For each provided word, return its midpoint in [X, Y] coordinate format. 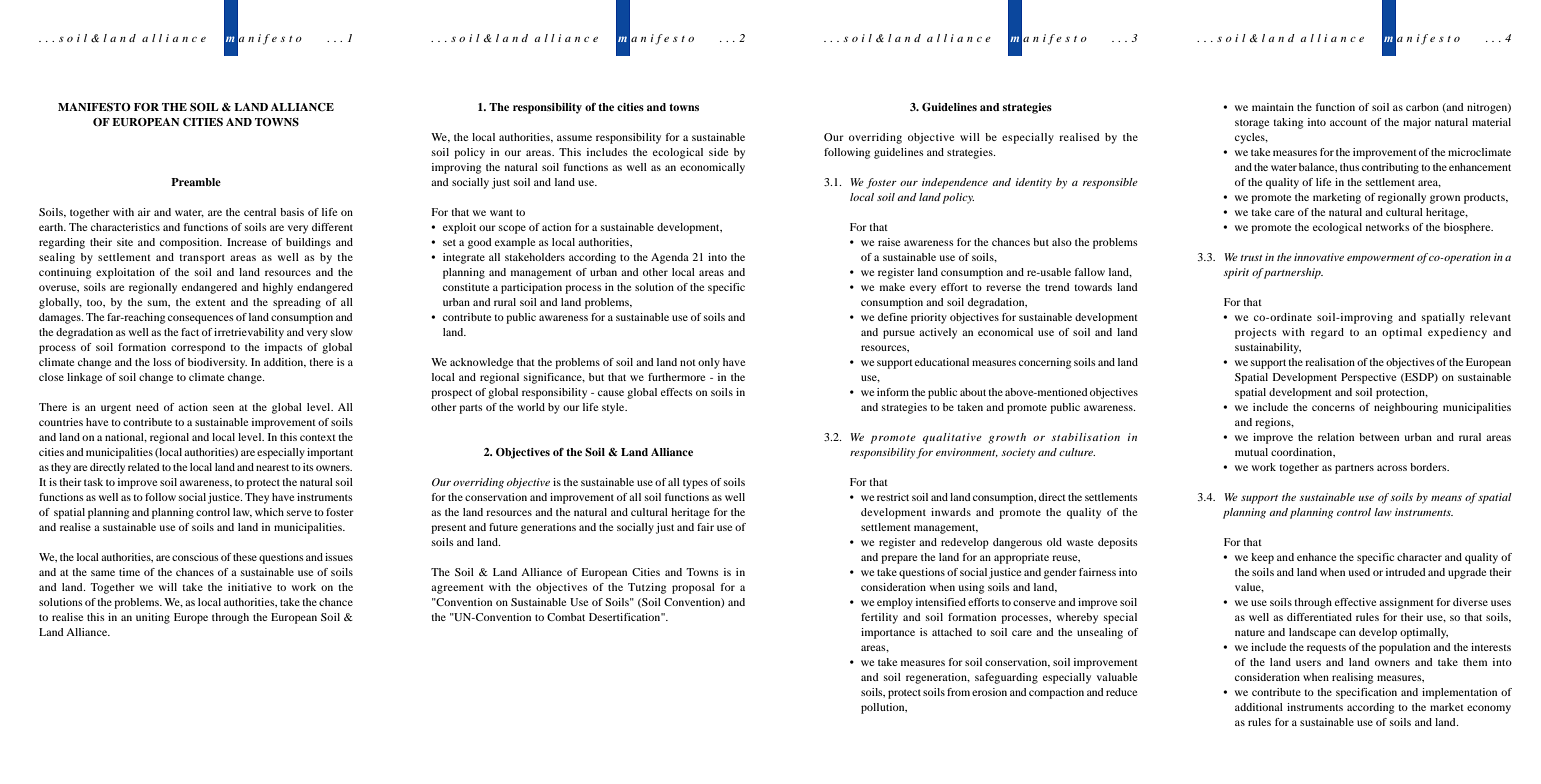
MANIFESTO [94, 107]
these [245, 557]
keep [1262, 558]
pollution [884, 708]
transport [202, 259]
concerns [1333, 408]
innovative [1319, 257]
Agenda [670, 258]
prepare [899, 559]
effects [677, 392]
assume [574, 138]
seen [223, 408]
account [1348, 122]
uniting [153, 618]
